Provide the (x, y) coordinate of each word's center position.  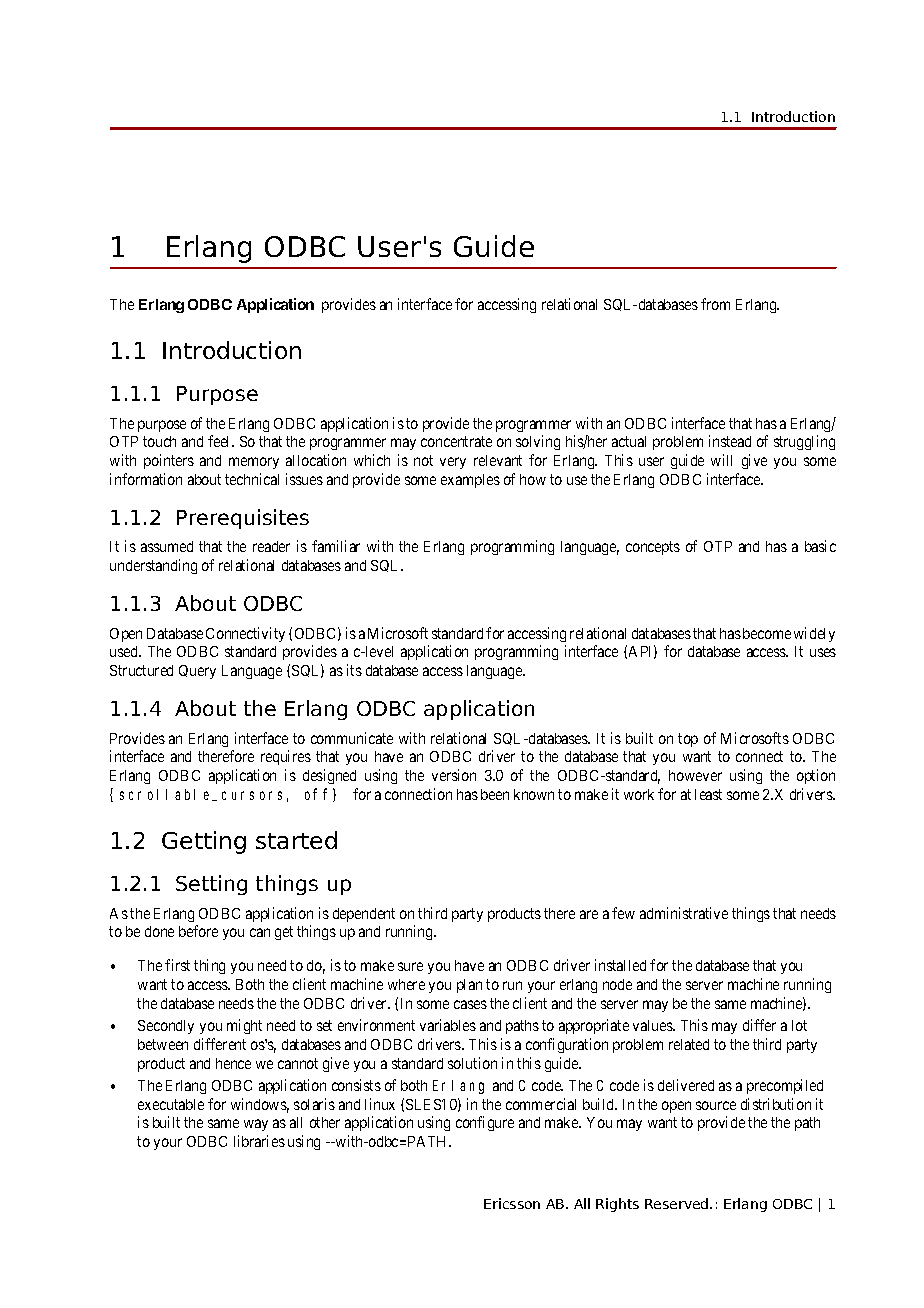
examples (470, 481)
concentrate (456, 441)
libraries (259, 1141)
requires (286, 757)
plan (469, 986)
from (715, 304)
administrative (684, 913)
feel (220, 441)
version (454, 775)
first (177, 965)
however (695, 775)
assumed (167, 546)
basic (820, 546)
